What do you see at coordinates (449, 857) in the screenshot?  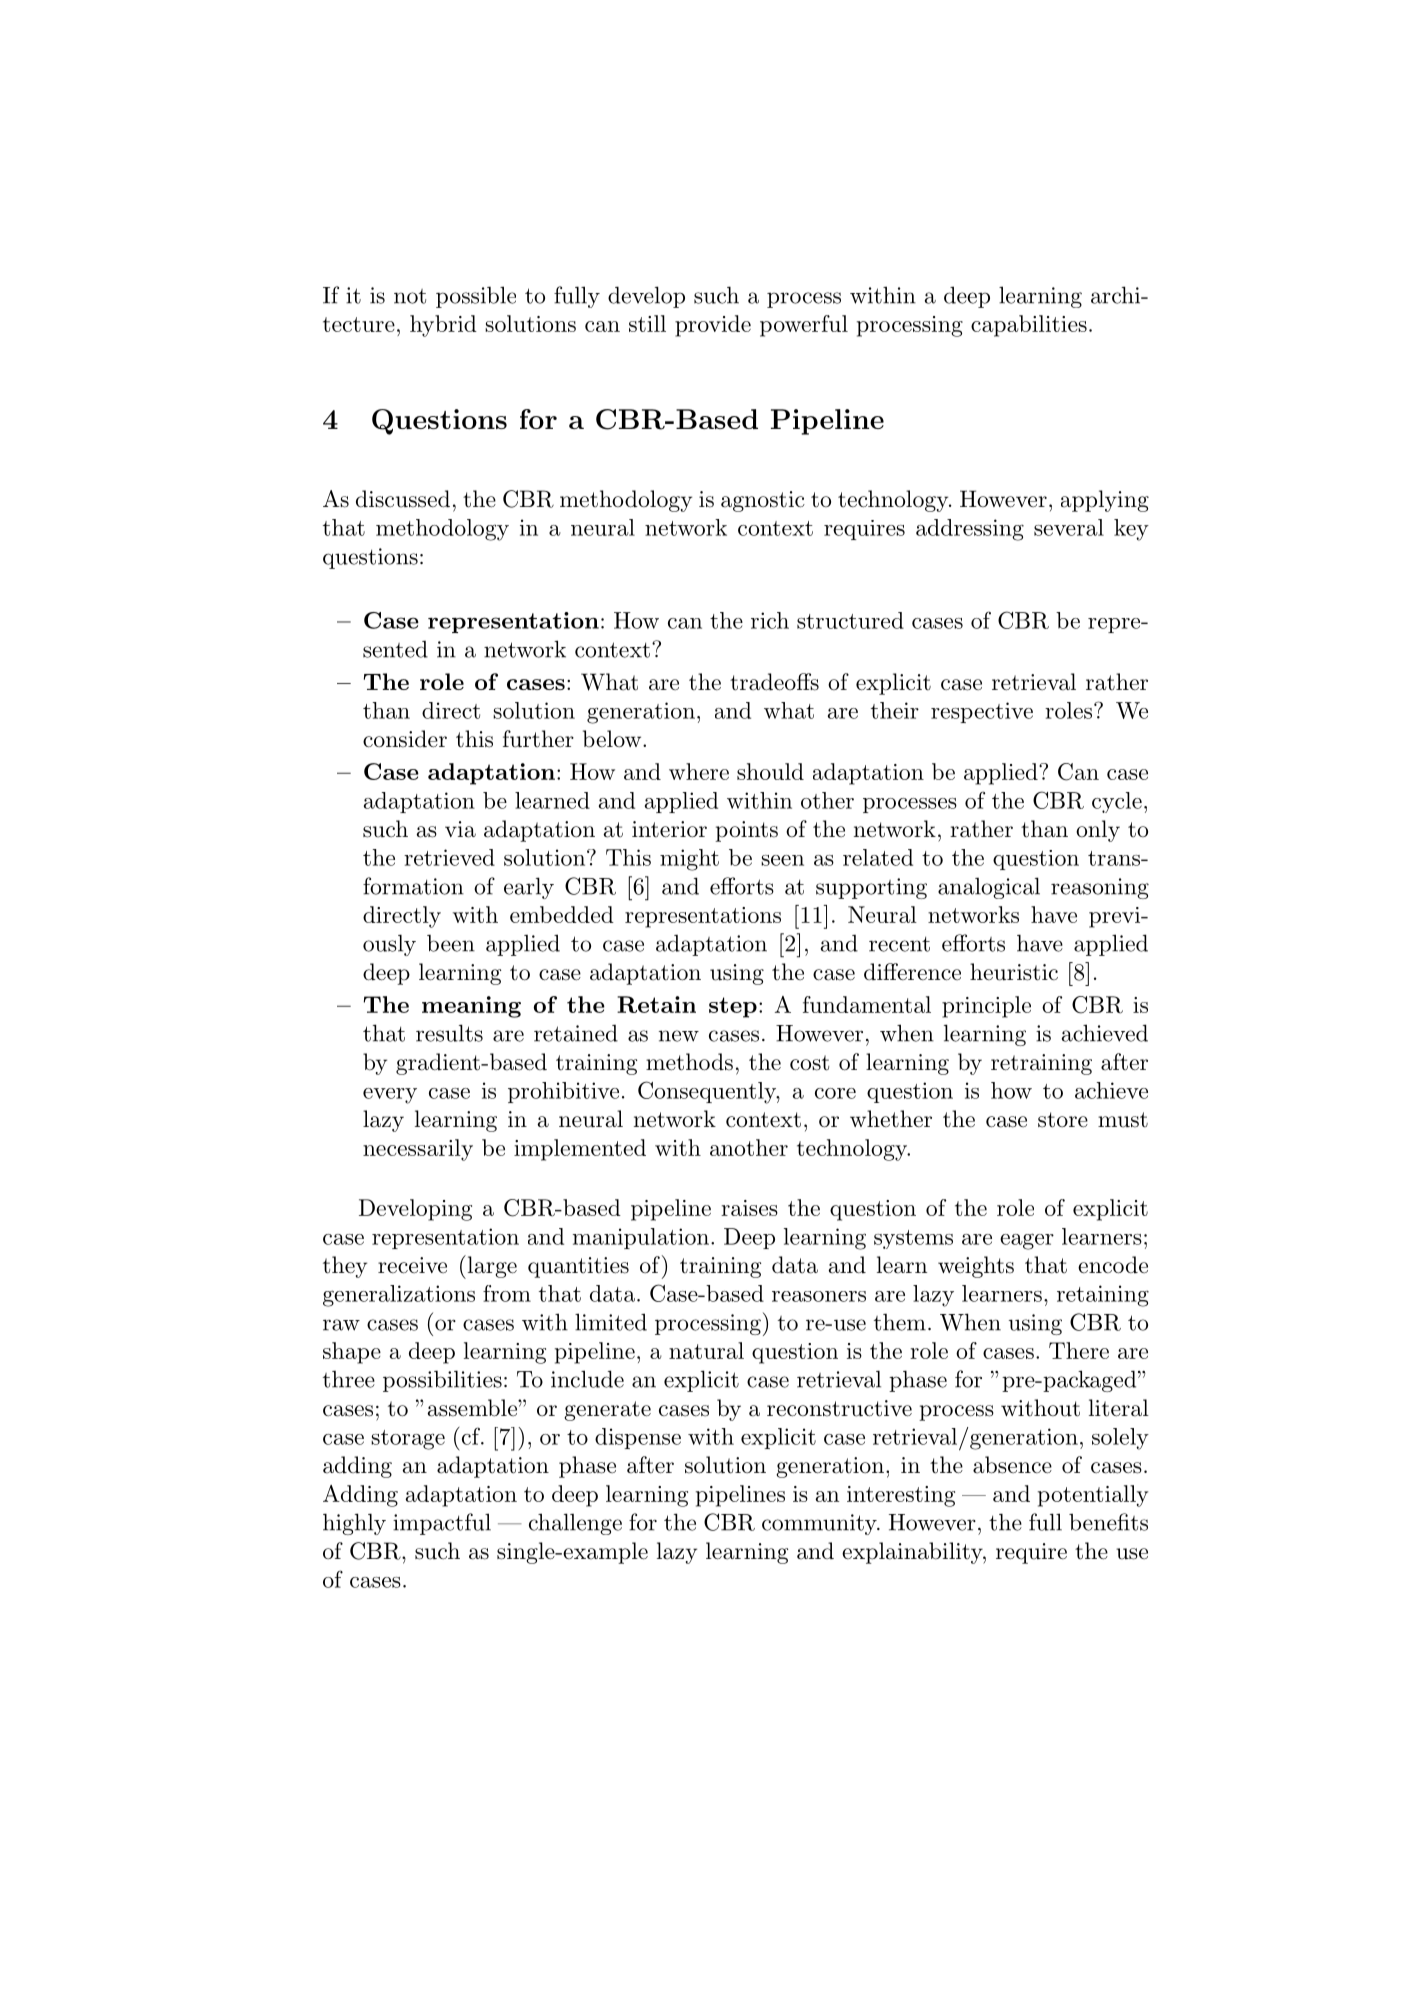 I see `retrieved` at bounding box center [449, 857].
